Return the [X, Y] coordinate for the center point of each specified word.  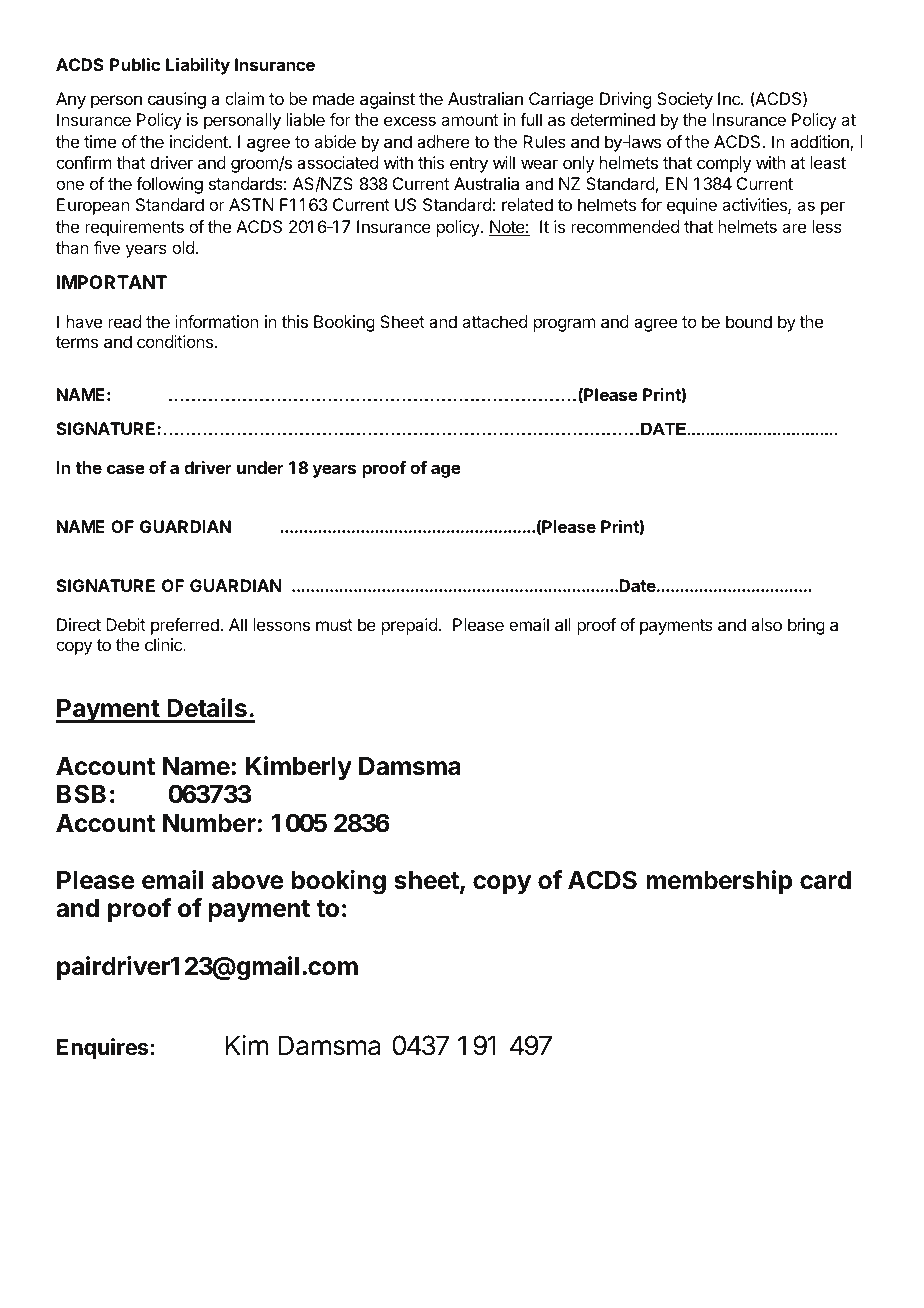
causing [177, 100]
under [260, 467]
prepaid [409, 626]
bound [749, 321]
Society [685, 100]
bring [806, 626]
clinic [164, 644]
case [126, 469]
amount [469, 120]
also [766, 624]
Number [209, 823]
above [248, 880]
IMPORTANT [112, 282]
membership [719, 882]
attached [494, 321]
